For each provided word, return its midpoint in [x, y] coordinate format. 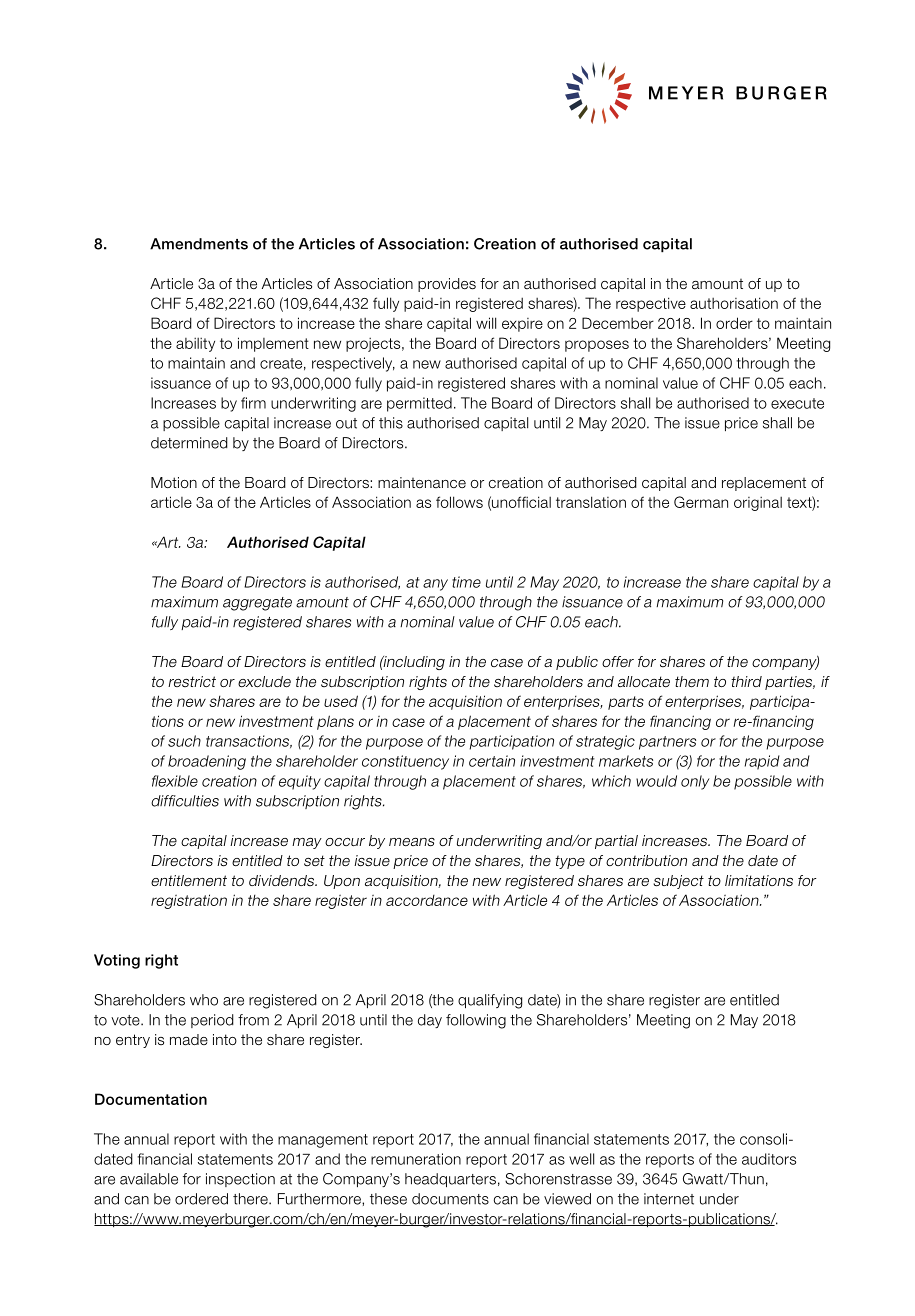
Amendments [199, 244]
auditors [769, 1159]
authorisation [734, 303]
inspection [240, 1180]
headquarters [450, 1180]
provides [447, 285]
